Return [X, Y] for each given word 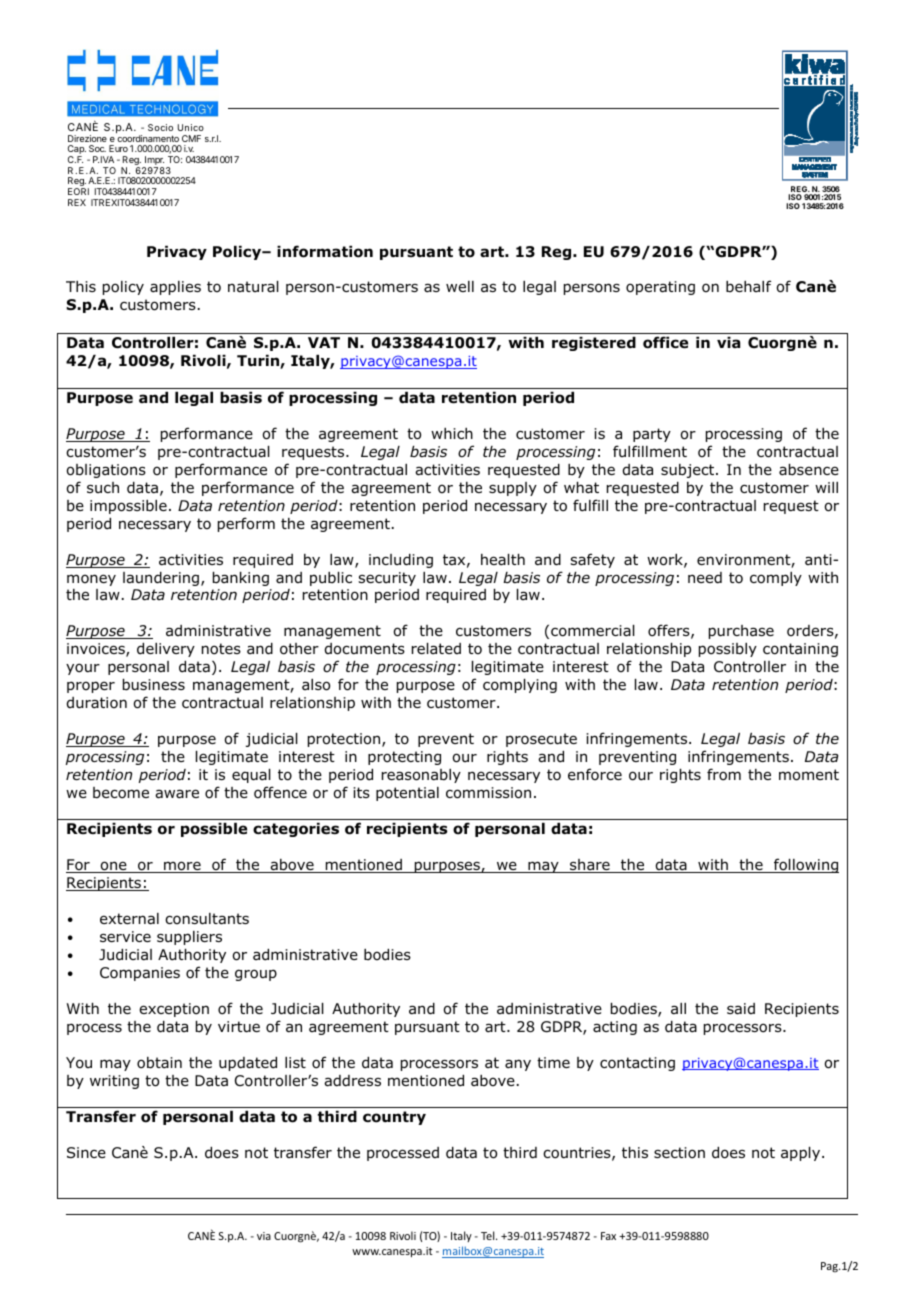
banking [241, 579]
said [741, 1009]
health [503, 559]
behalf [748, 286]
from [724, 774]
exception [174, 1010]
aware [177, 794]
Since [86, 1152]
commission [488, 793]
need [705, 578]
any [518, 1065]
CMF [191, 138]
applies [175, 288]
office [665, 342]
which [452, 433]
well [460, 286]
